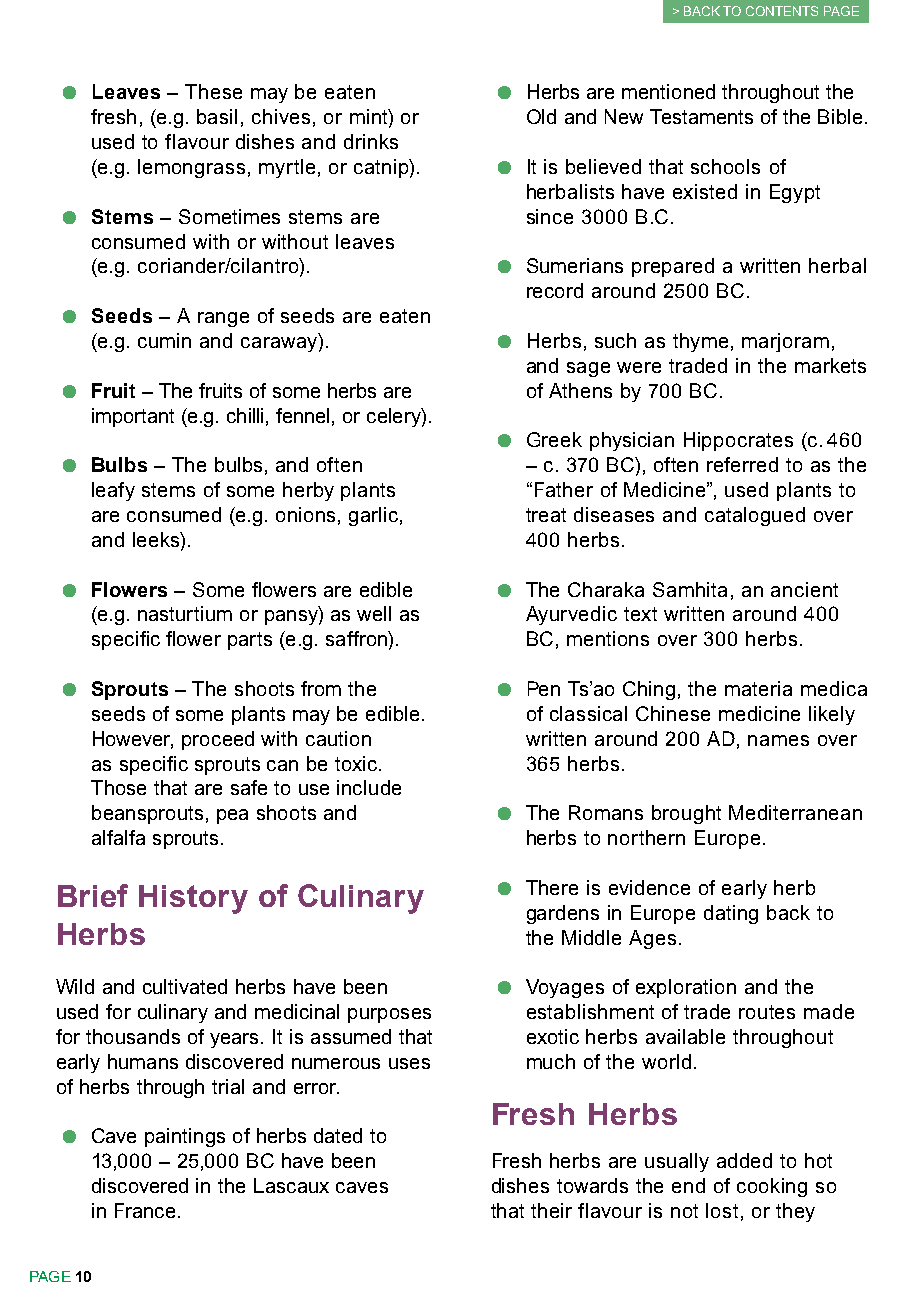  I want to click on well, so click(374, 613).
